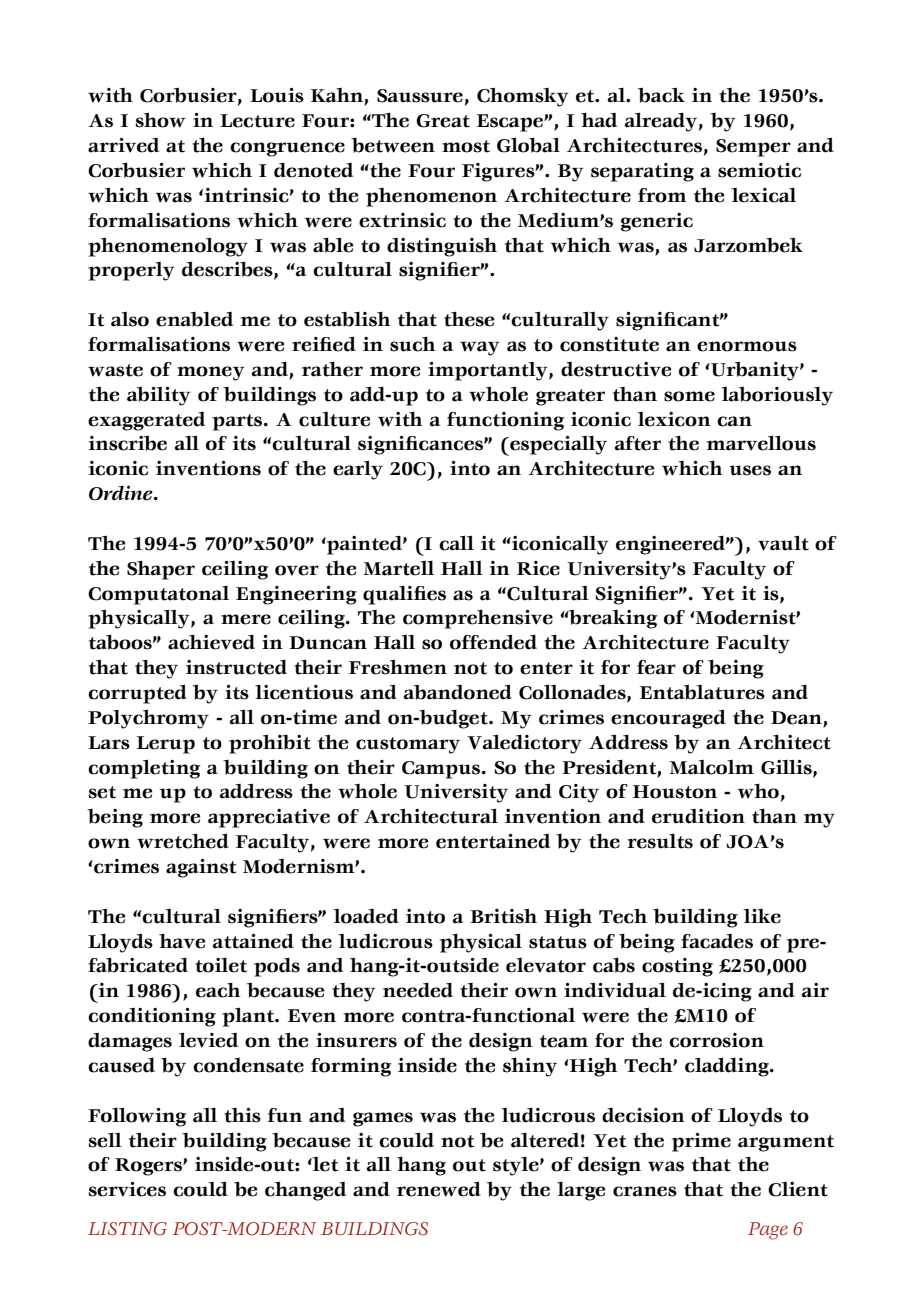 The height and width of the image is (1308, 924). What do you see at coordinates (149, 1167) in the image?
I see `Rogers` at bounding box center [149, 1167].
